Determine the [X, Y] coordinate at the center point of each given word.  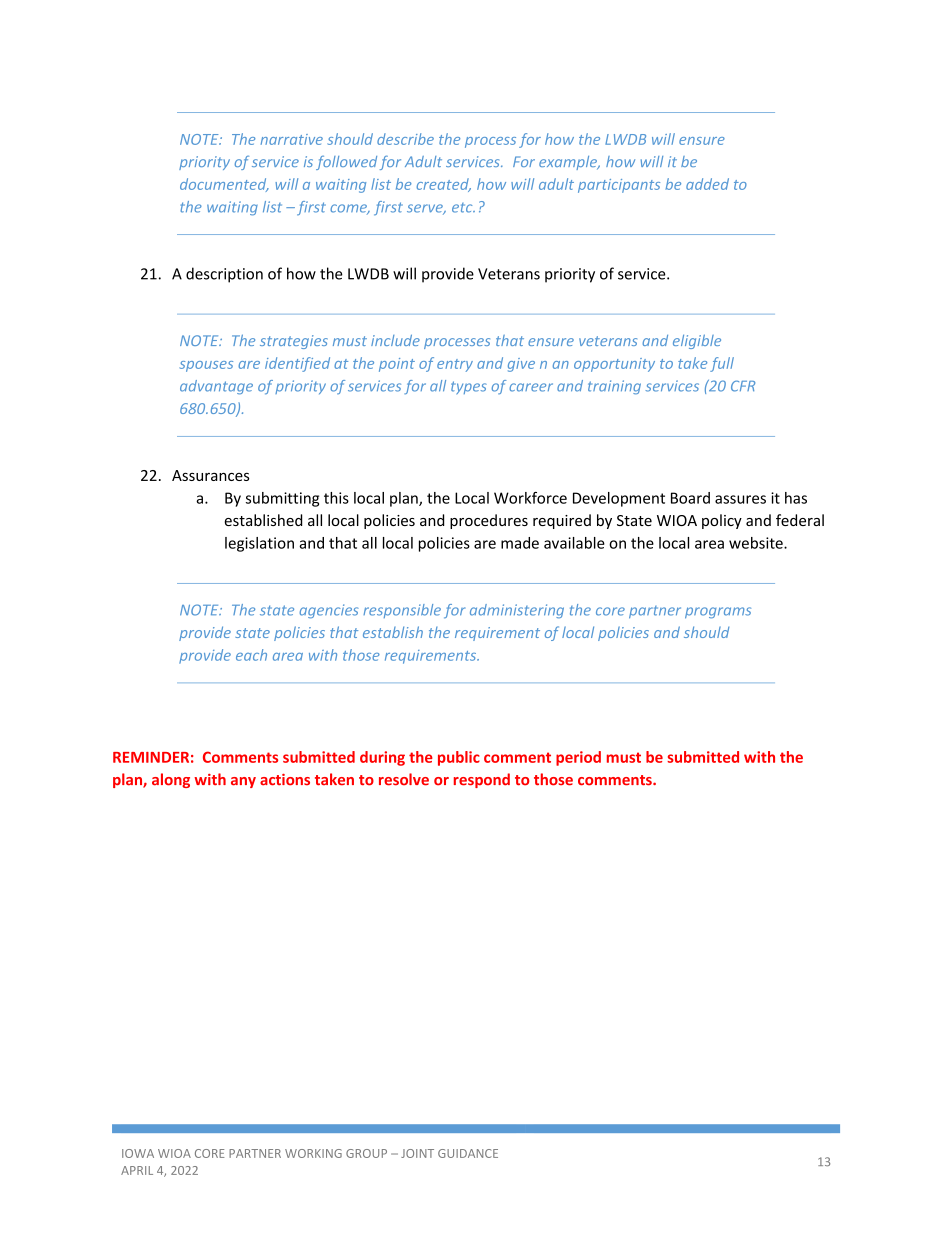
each [251, 655]
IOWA [138, 1153]
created [444, 185]
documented [224, 185]
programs [718, 613]
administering [517, 611]
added [707, 184]
